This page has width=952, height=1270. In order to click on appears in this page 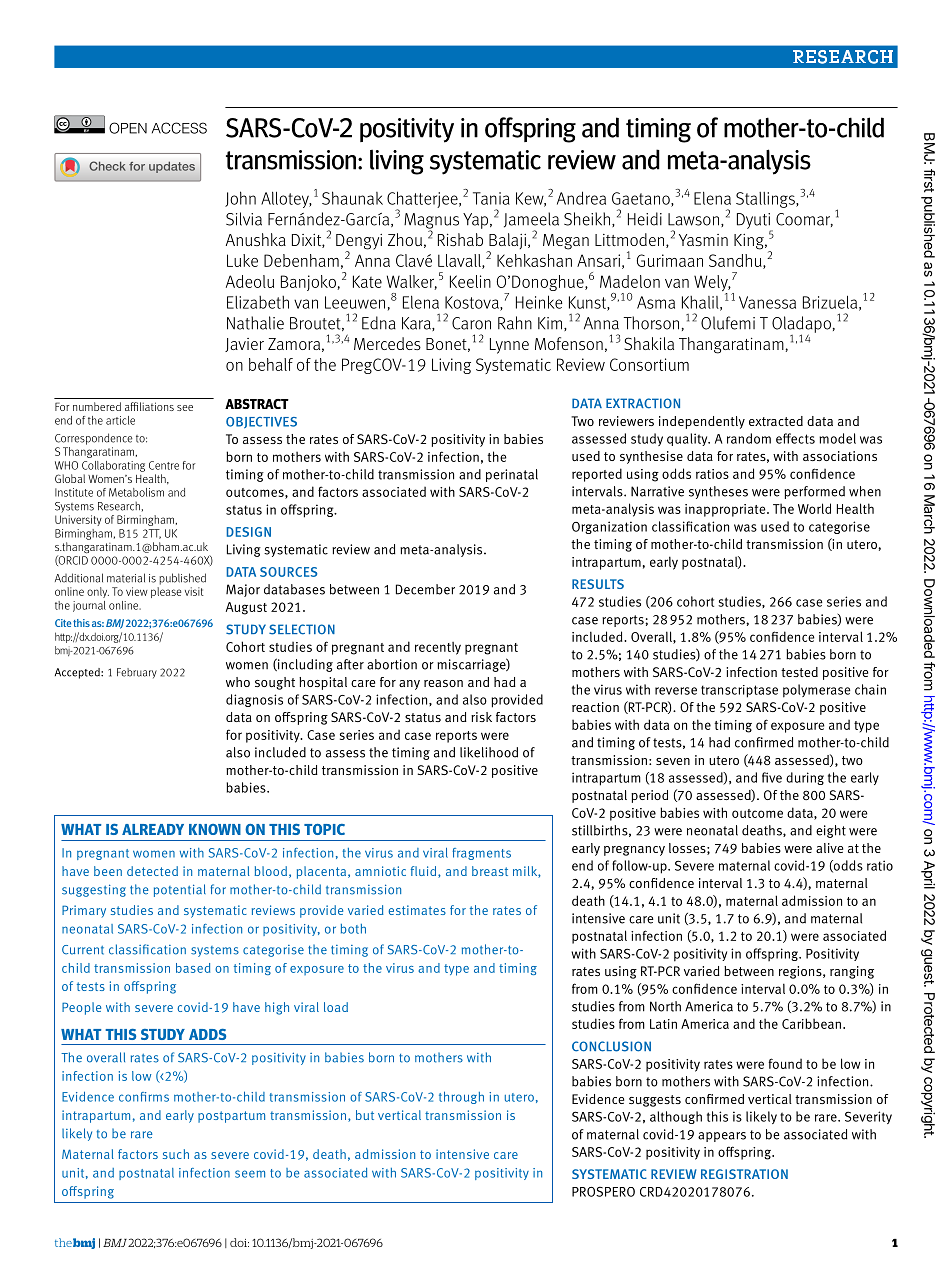, I will do `click(722, 1137)`.
